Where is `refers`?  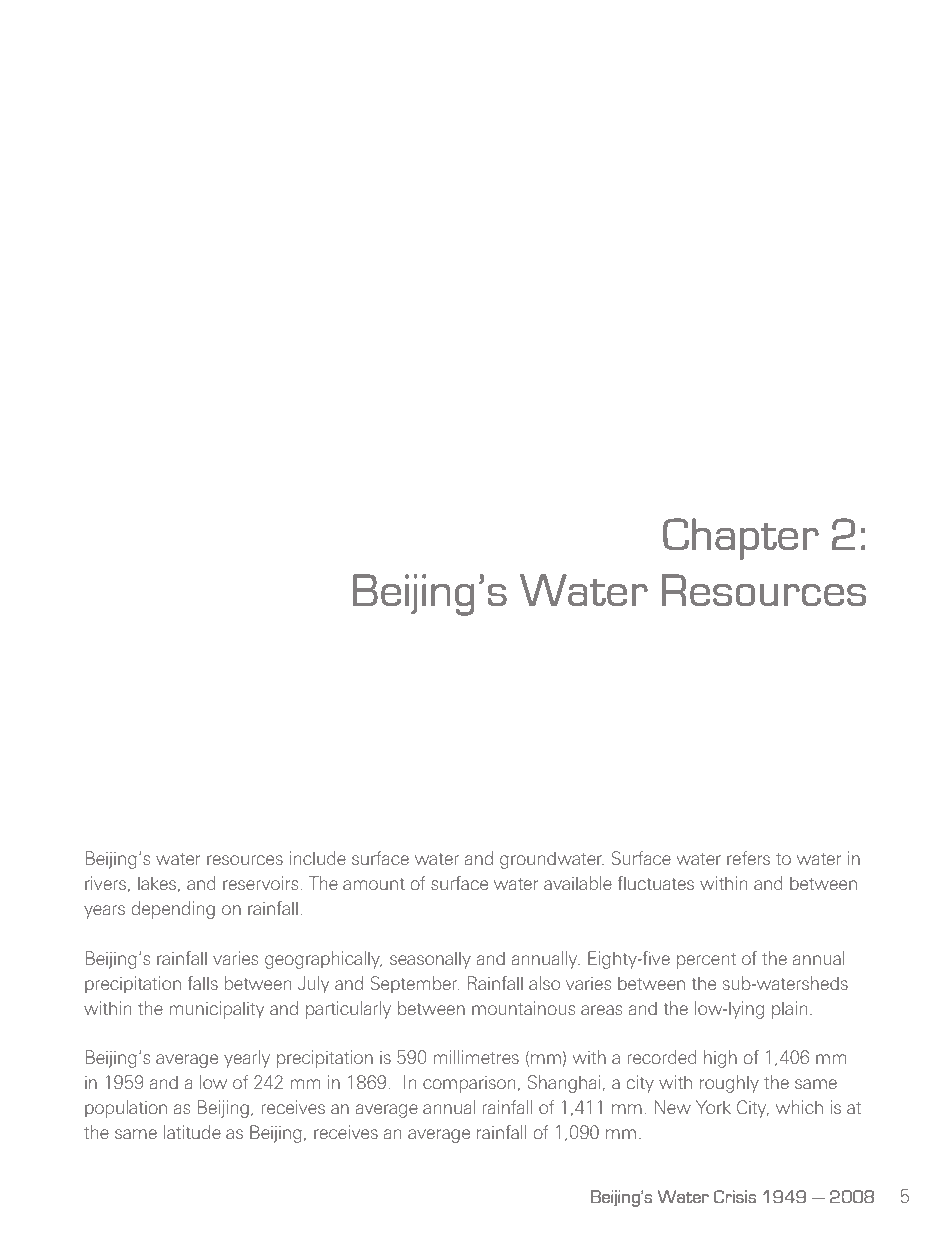 refers is located at coordinates (748, 858).
